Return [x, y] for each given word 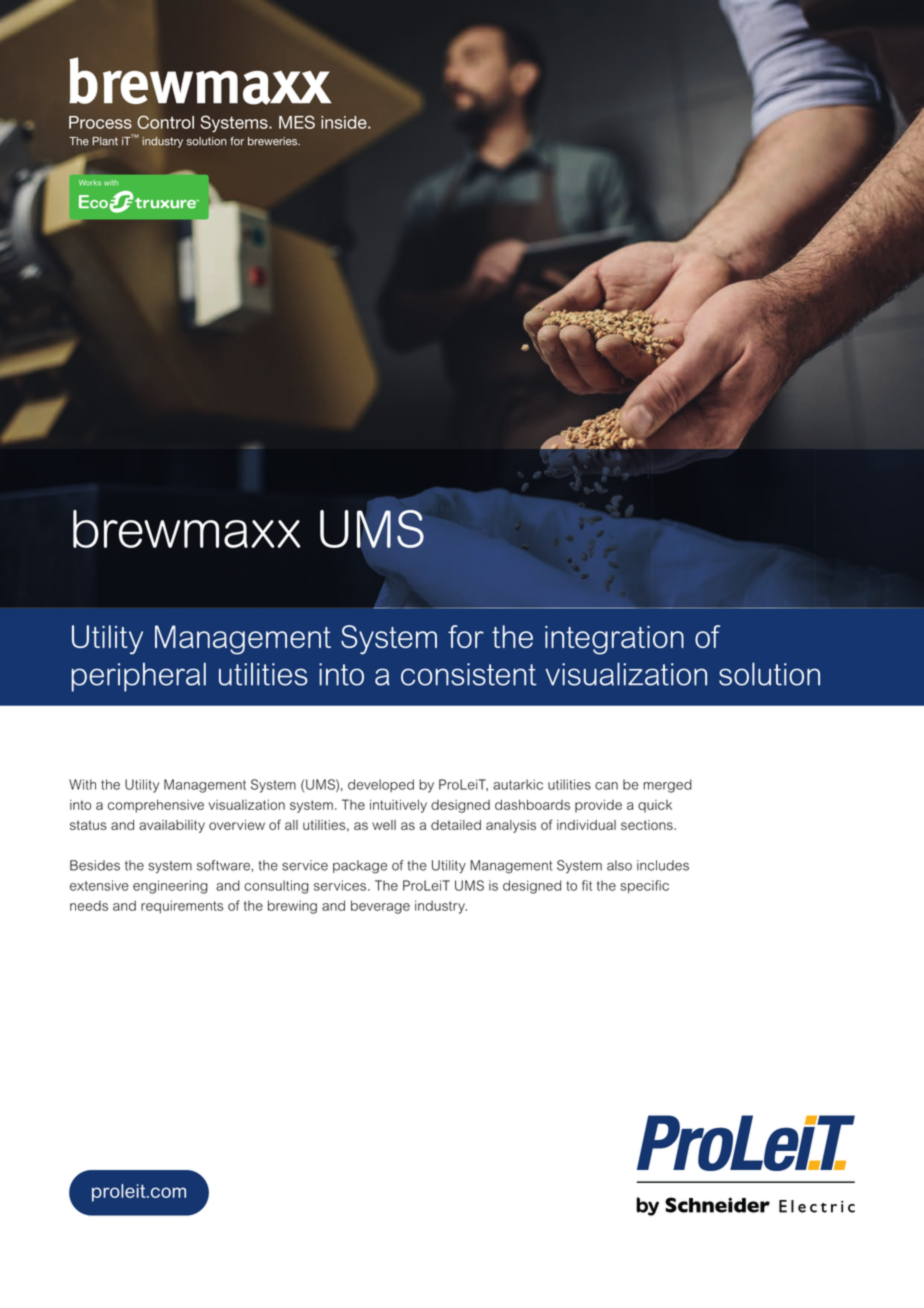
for [466, 636]
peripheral [138, 677]
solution [769, 674]
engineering [170, 887]
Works [90, 183]
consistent [469, 674]
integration [614, 640]
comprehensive [156, 806]
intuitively [398, 806]
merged [667, 786]
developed [381, 785]
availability [172, 826]
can [606, 786]
